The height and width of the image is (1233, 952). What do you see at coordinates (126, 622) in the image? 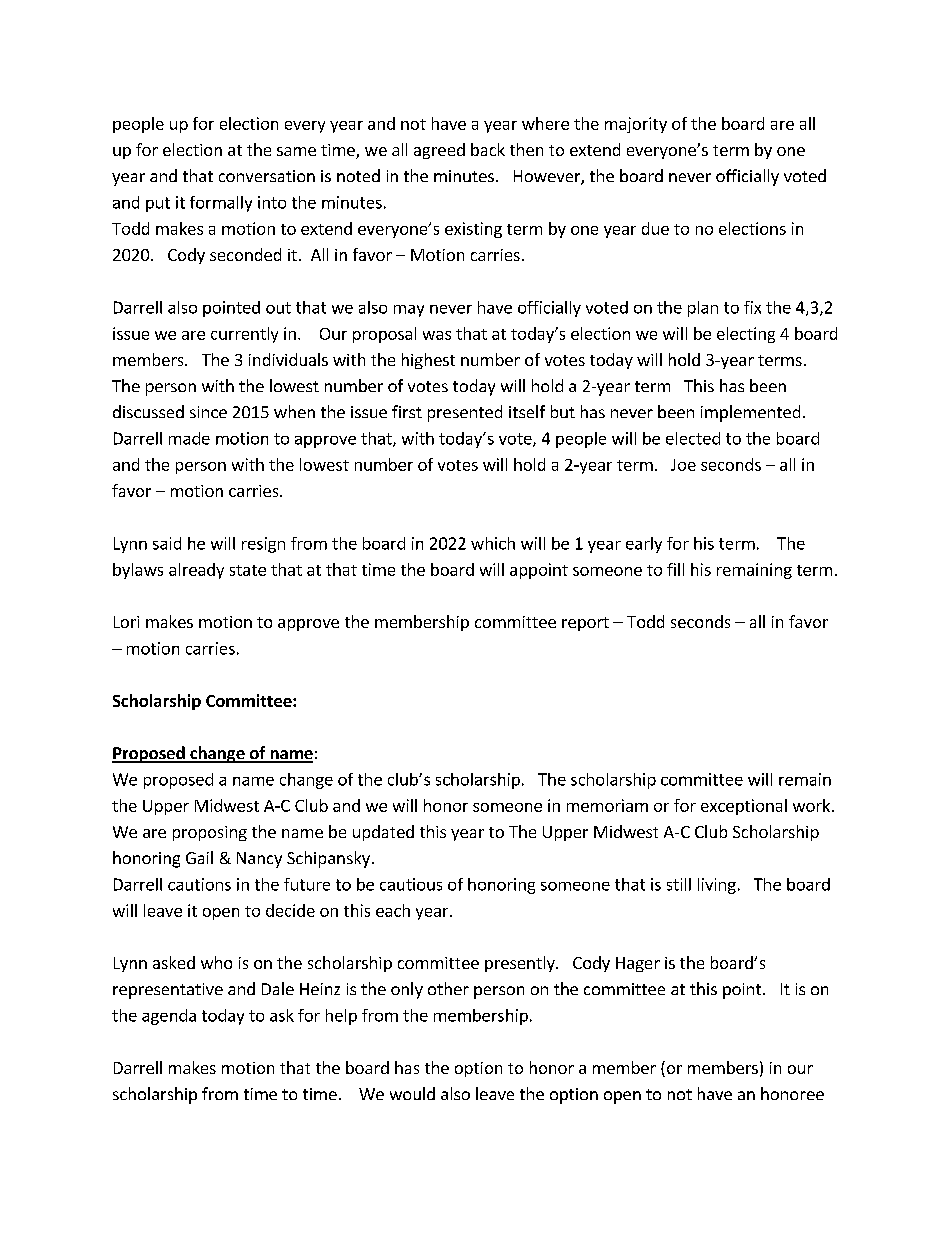
I see `Lori` at bounding box center [126, 622].
